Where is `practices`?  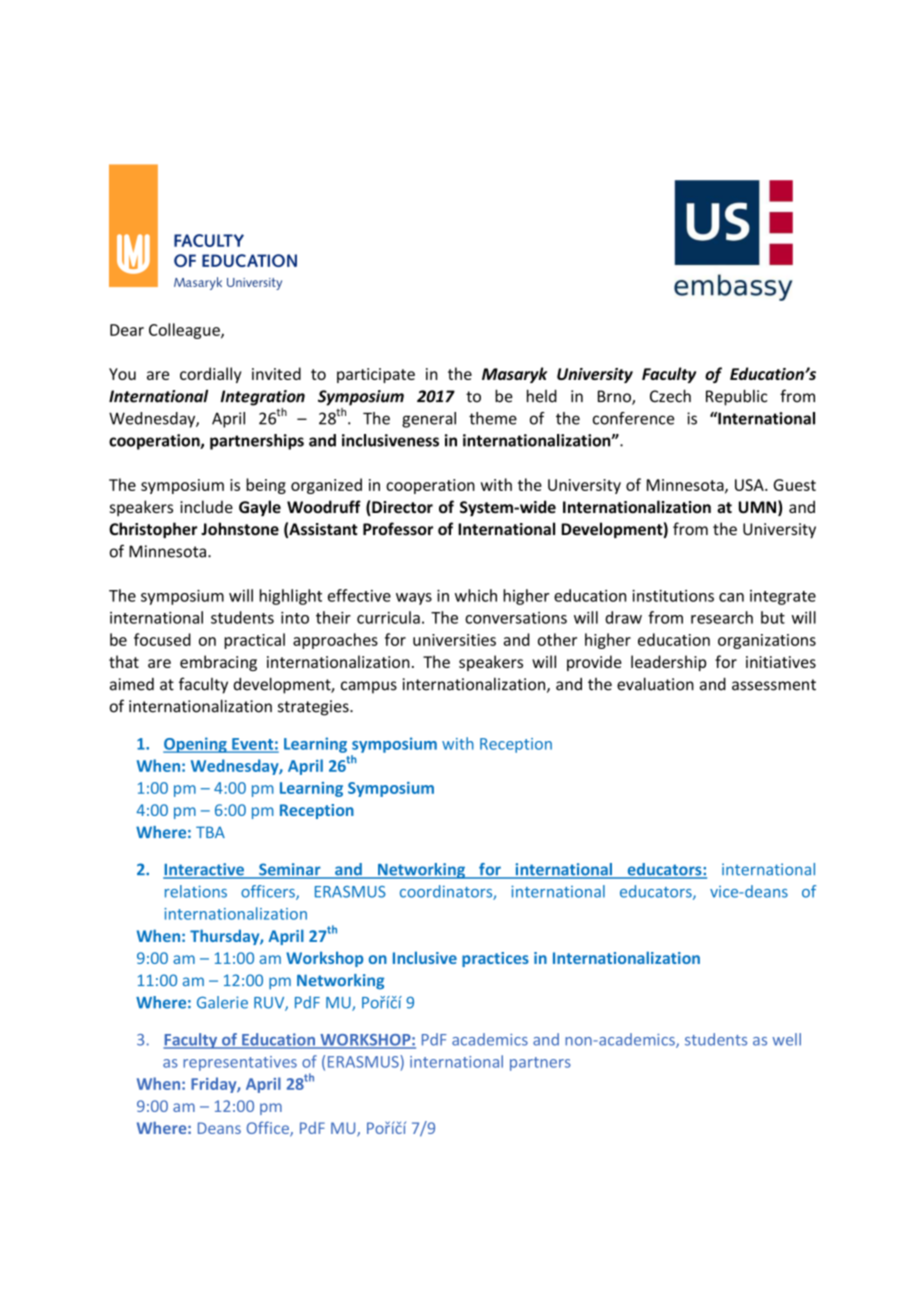 practices is located at coordinates (495, 959).
